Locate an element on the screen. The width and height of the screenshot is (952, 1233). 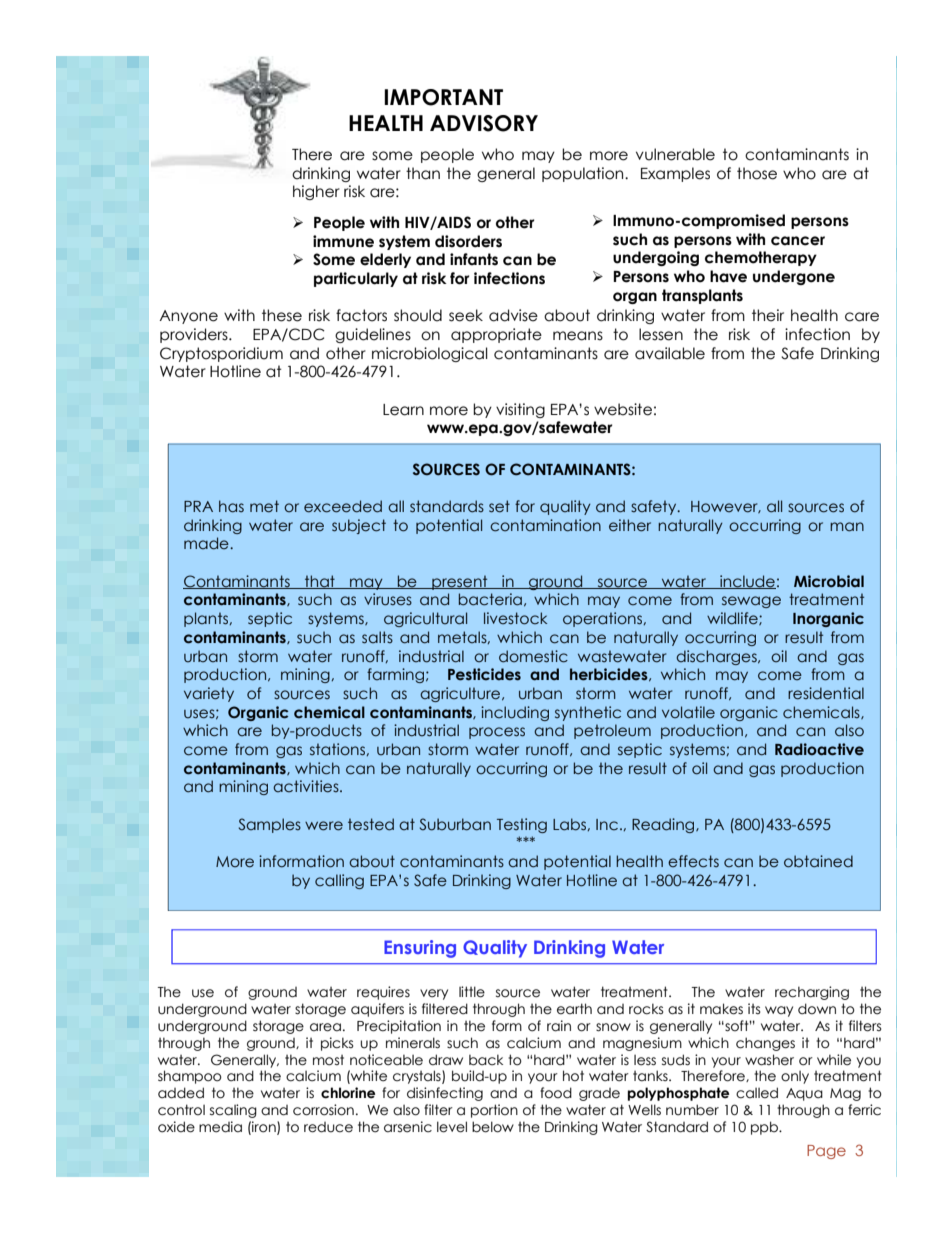
man is located at coordinates (847, 527).
